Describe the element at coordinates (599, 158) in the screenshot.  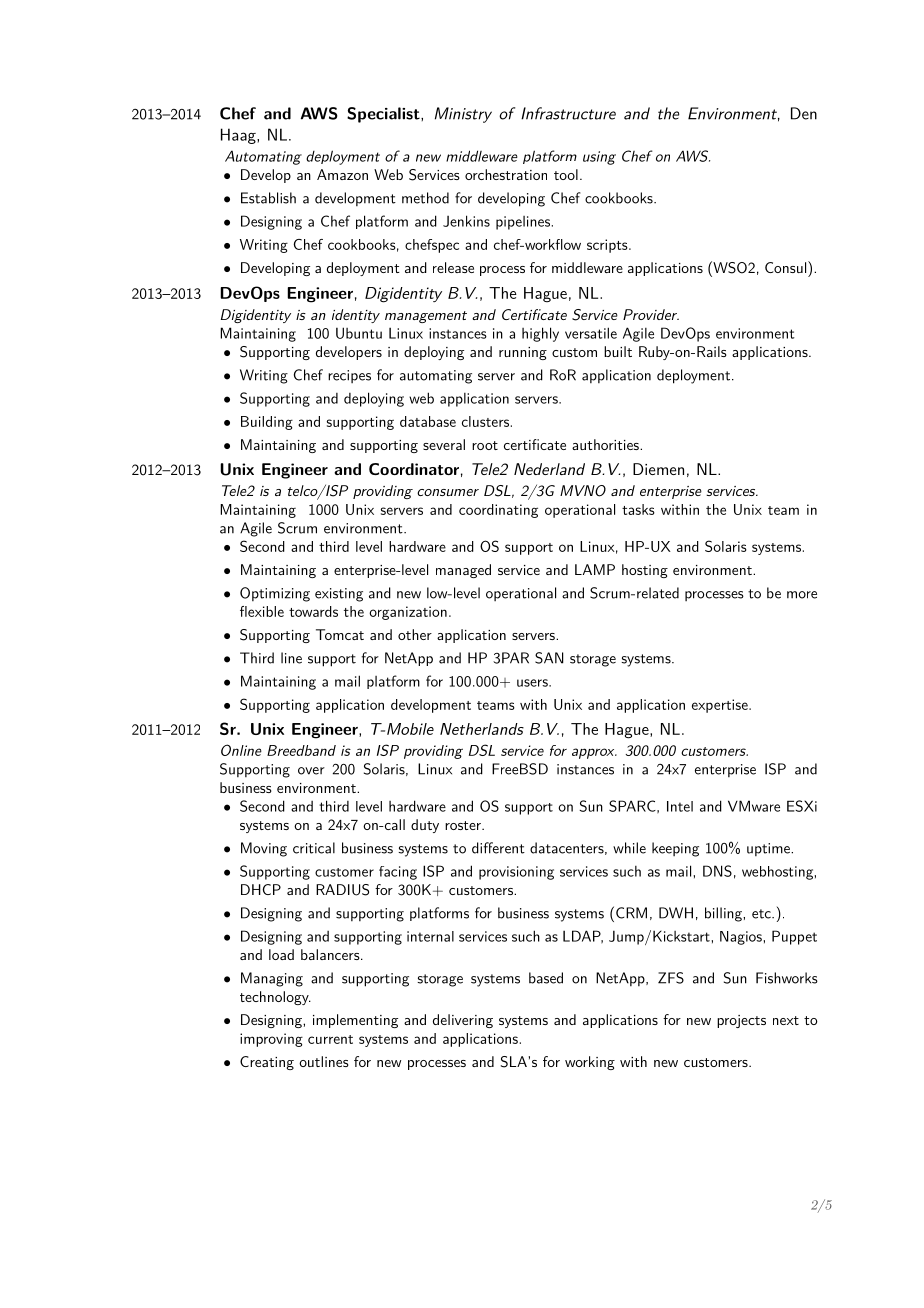
I see `using` at that location.
